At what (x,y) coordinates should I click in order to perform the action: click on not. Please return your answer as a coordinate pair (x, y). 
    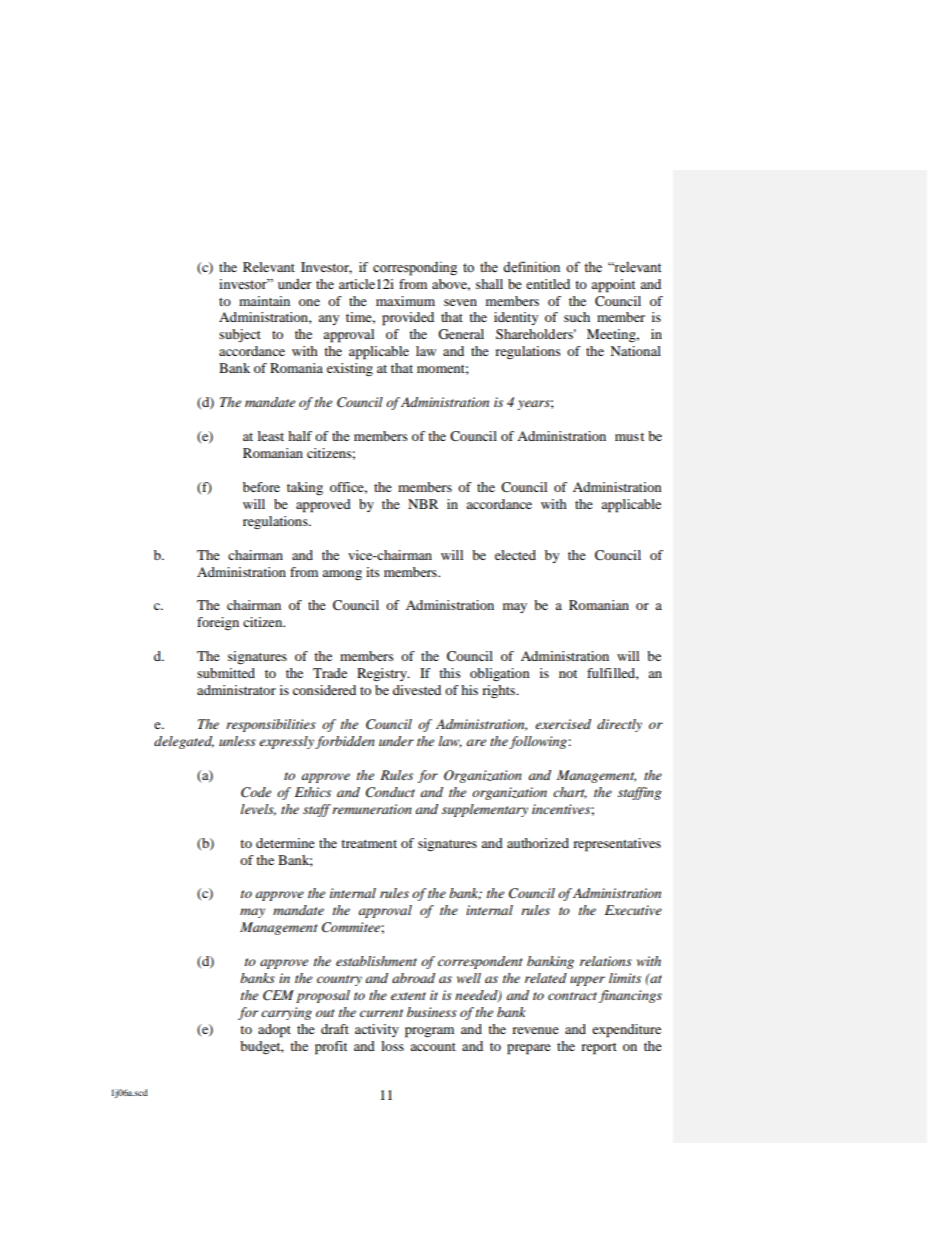
    Looking at the image, I should click on (568, 674).
